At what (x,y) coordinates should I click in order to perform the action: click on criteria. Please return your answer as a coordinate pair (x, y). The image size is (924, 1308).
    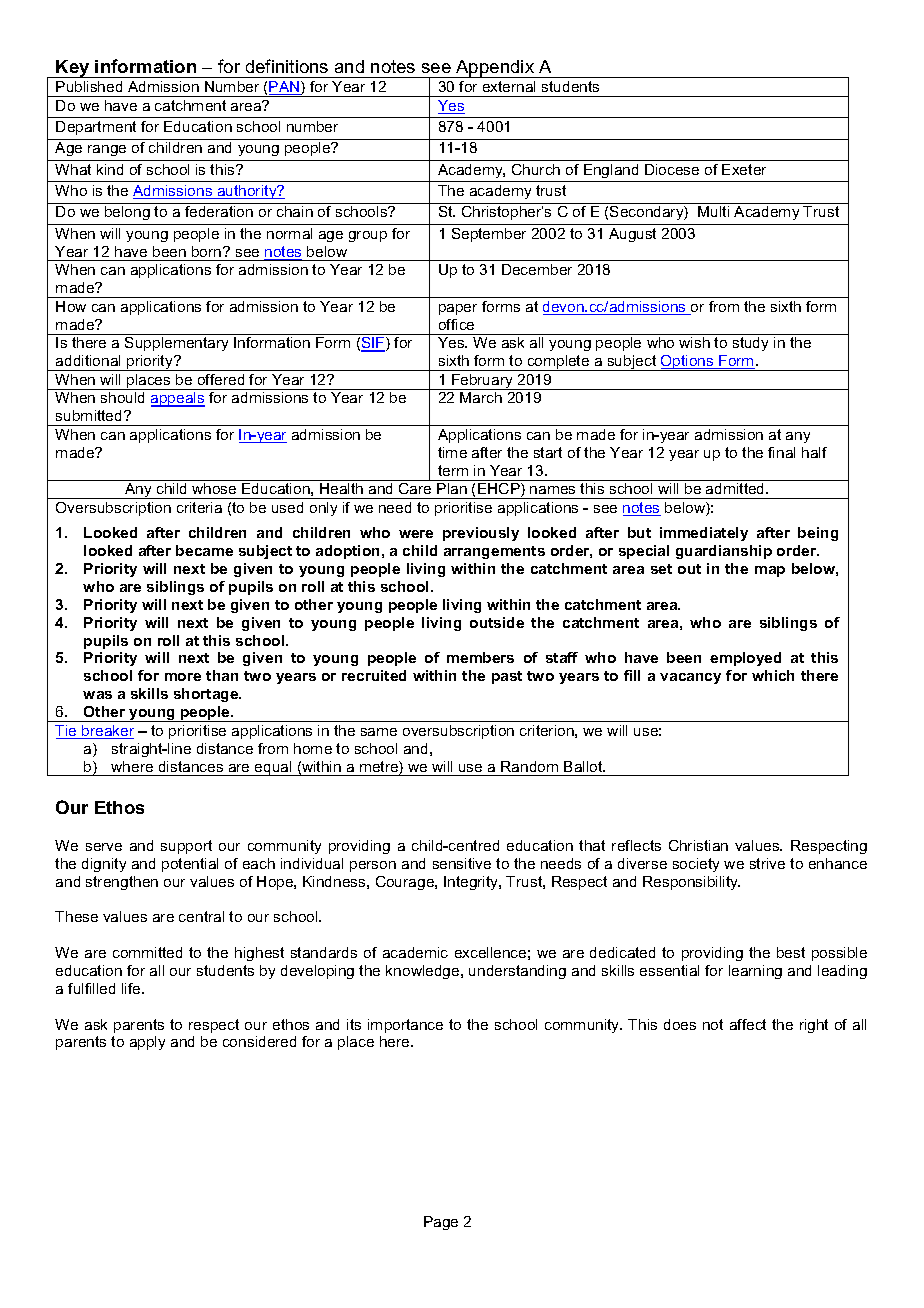
    Looking at the image, I should click on (199, 507).
